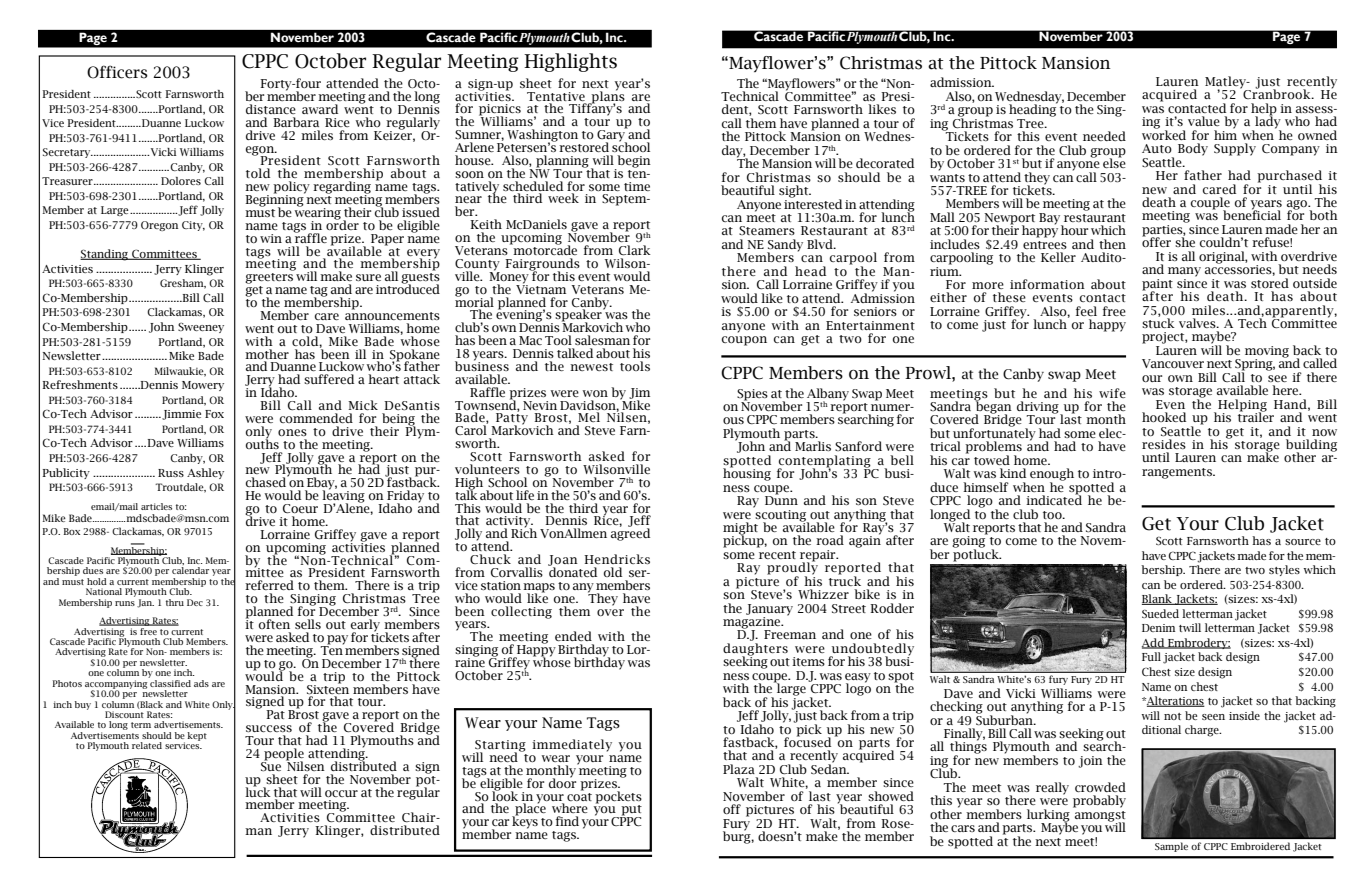 This screenshot has width=1372, height=887. I want to click on value, so click(1204, 121).
